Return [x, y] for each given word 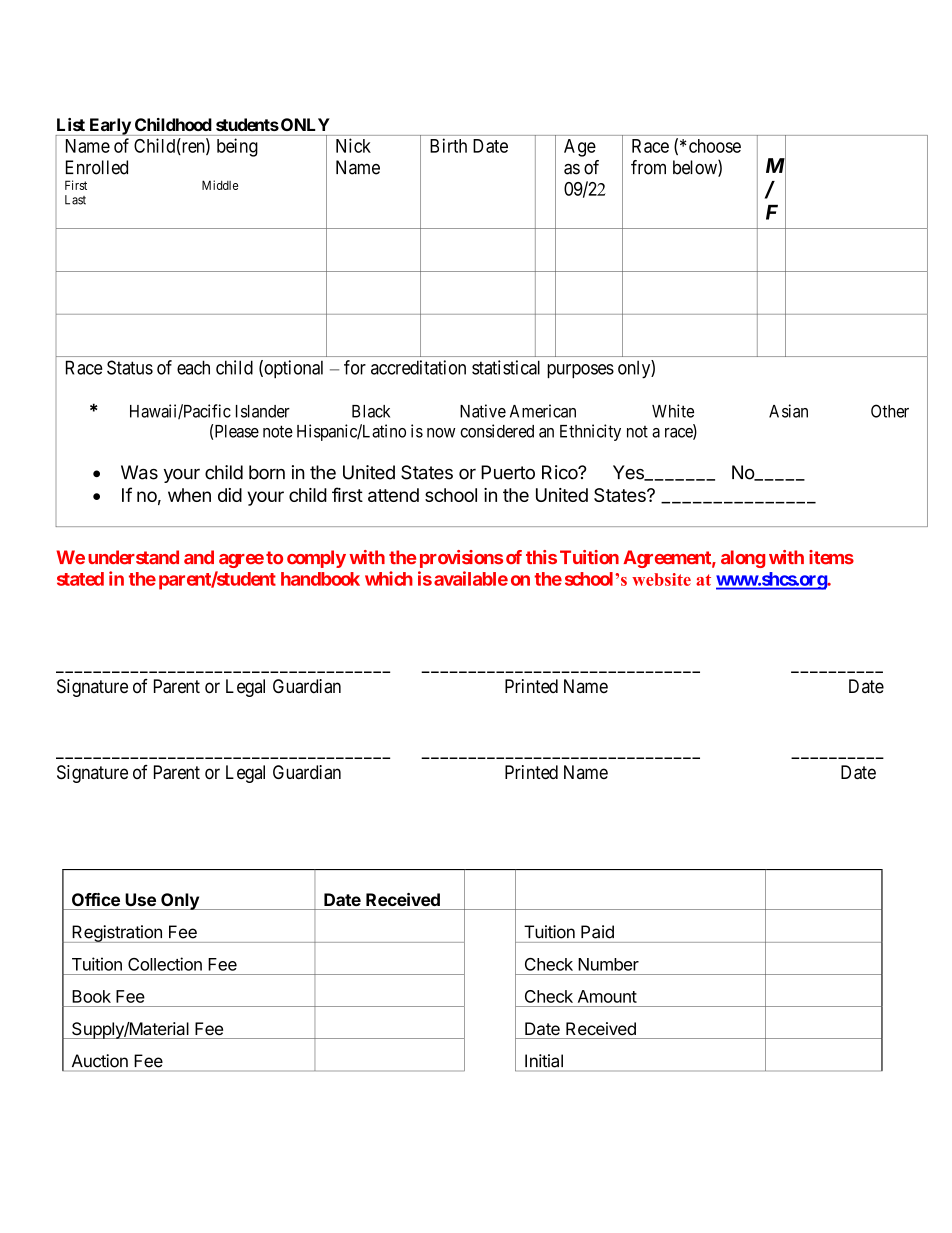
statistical [506, 367]
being [237, 147]
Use [140, 899]
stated [80, 579]
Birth [448, 145]
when [189, 495]
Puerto [508, 472]
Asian [788, 411]
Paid [597, 932]
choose [715, 146]
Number [608, 964]
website [661, 579]
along [743, 559]
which [389, 578]
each [193, 367]
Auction [100, 1061]
